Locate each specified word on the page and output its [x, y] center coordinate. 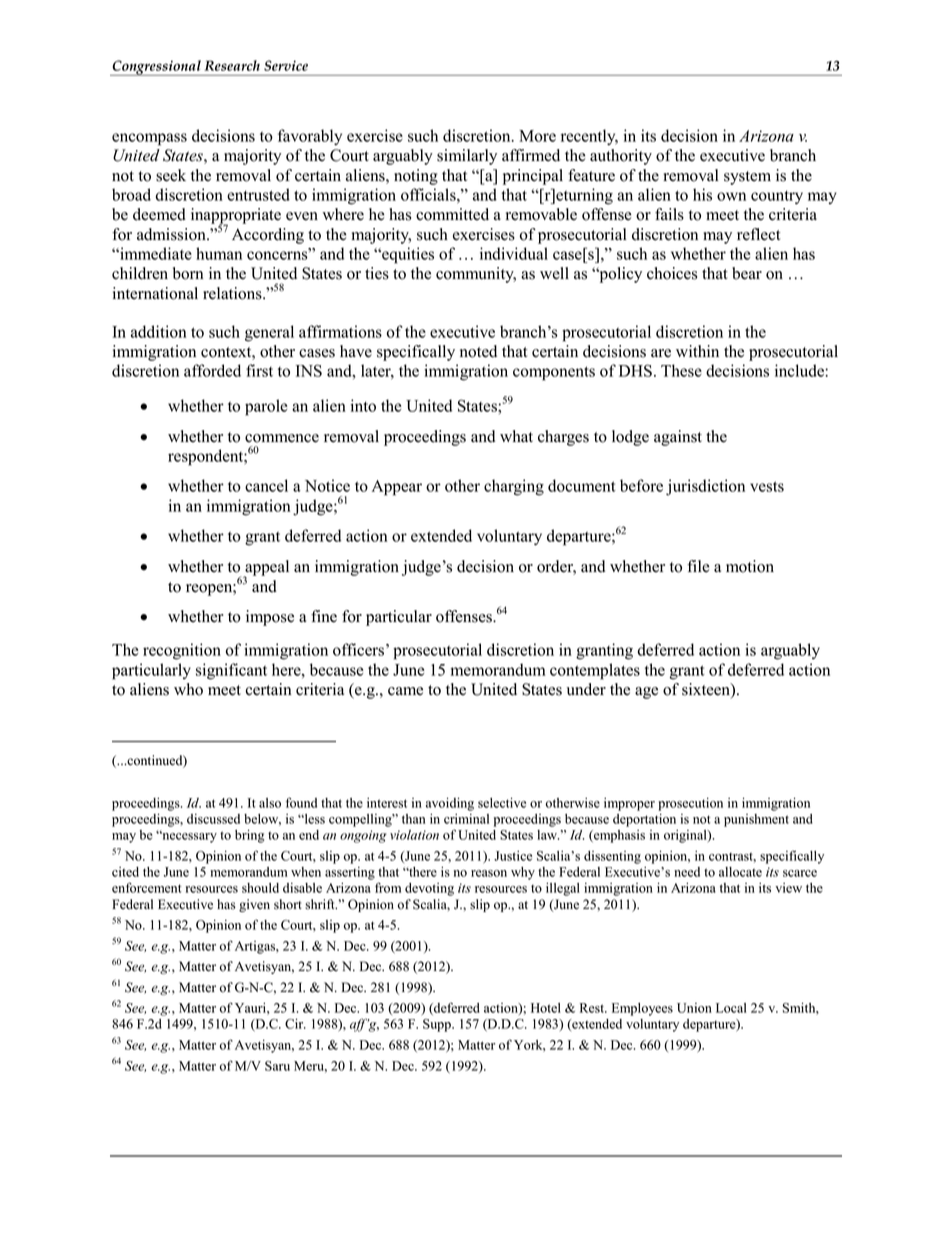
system [747, 178]
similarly [467, 157]
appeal [266, 569]
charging [514, 487]
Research [232, 65]
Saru [277, 1066]
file [698, 566]
